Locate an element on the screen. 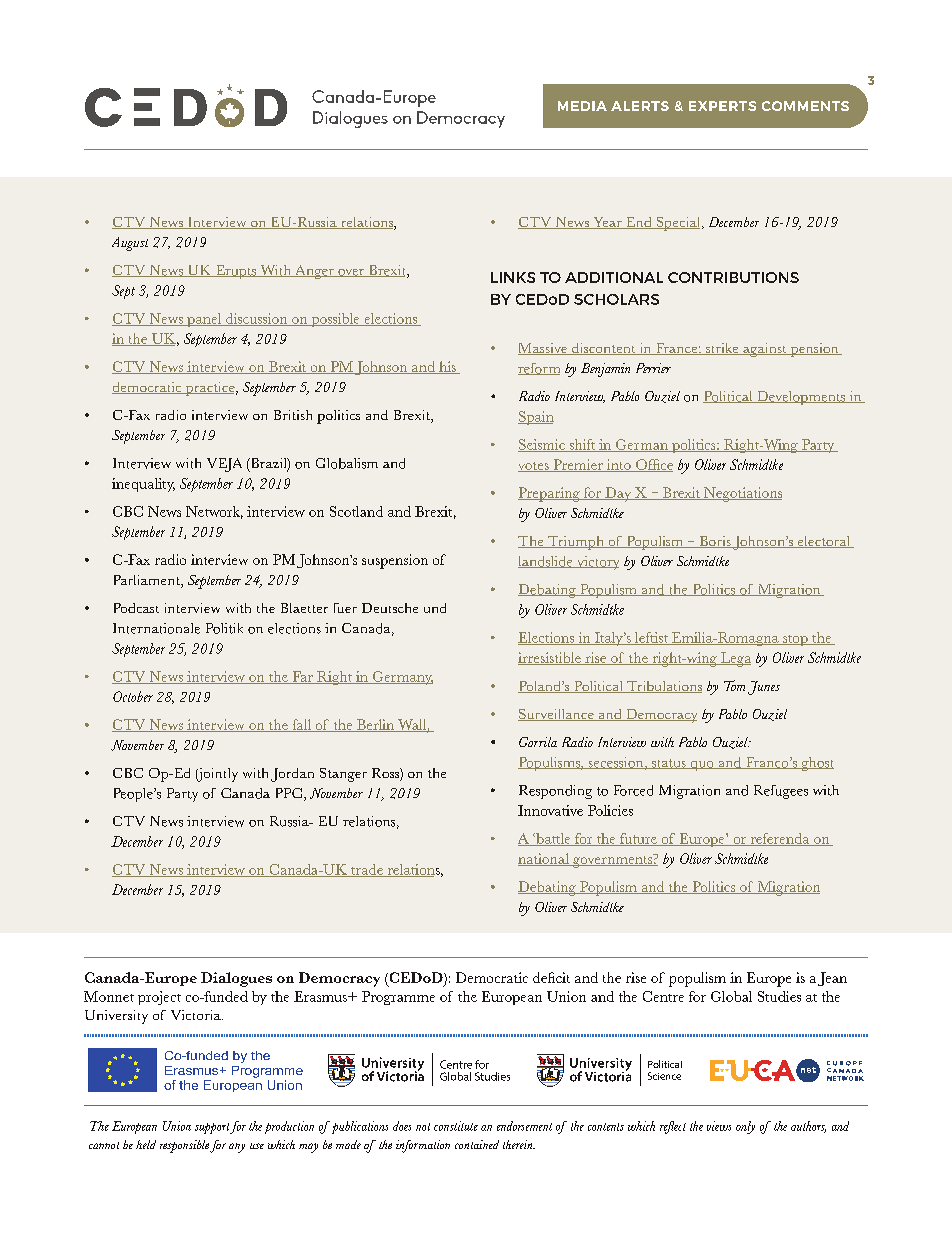 The height and width of the screenshot is (1233, 952). panel is located at coordinates (204, 320).
